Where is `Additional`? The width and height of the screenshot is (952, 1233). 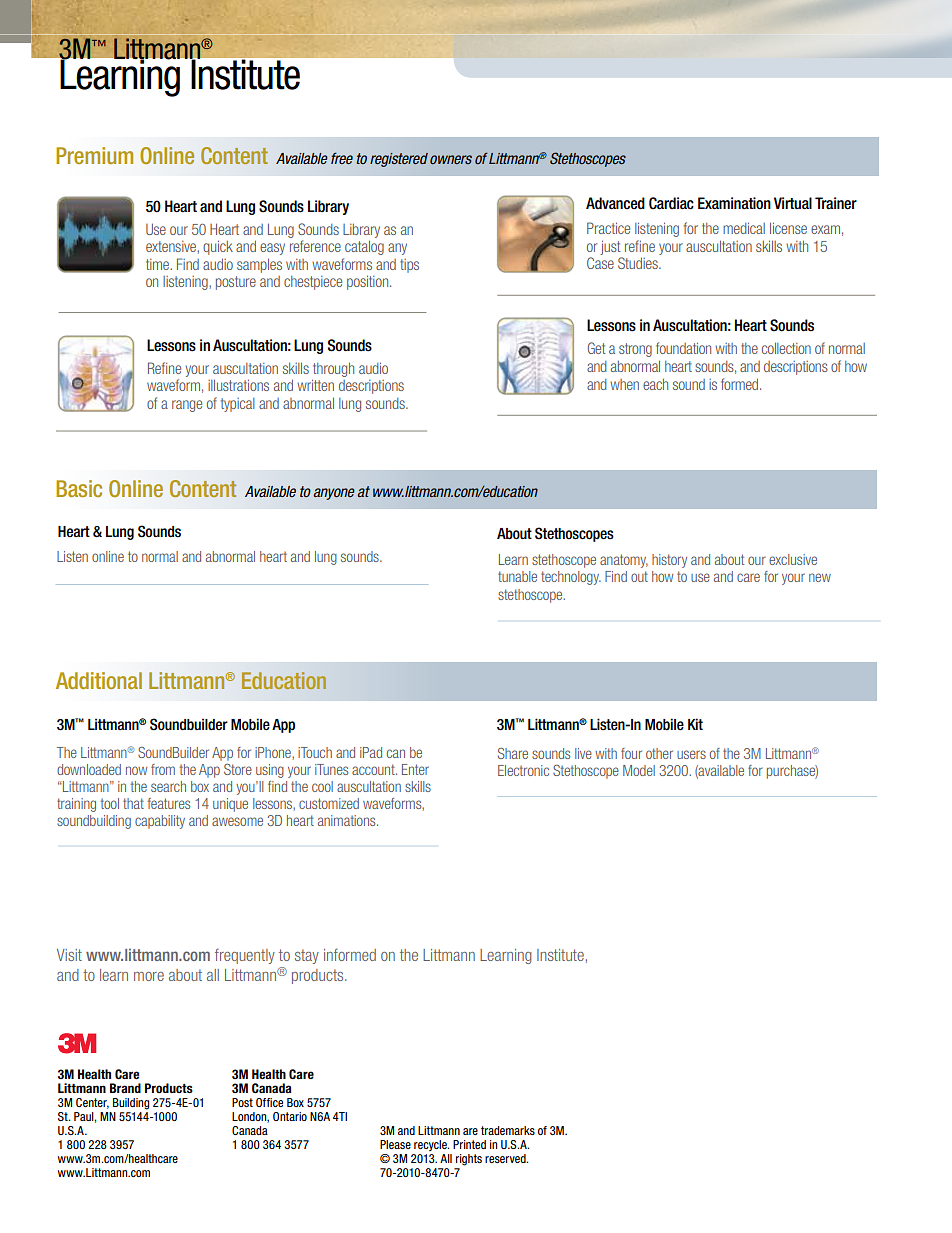
Additional is located at coordinates (99, 680).
